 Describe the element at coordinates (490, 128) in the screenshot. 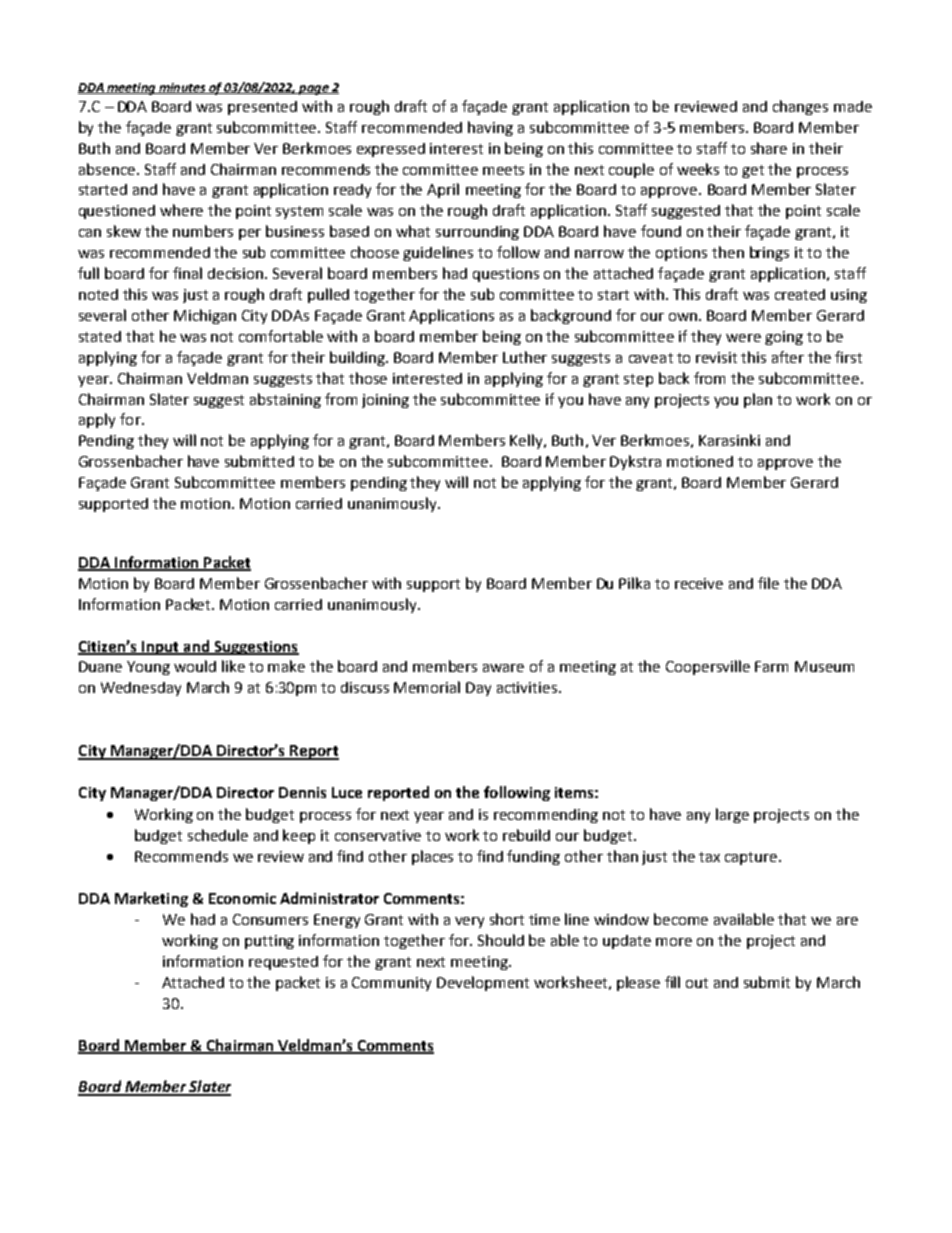

I see `having` at that location.
